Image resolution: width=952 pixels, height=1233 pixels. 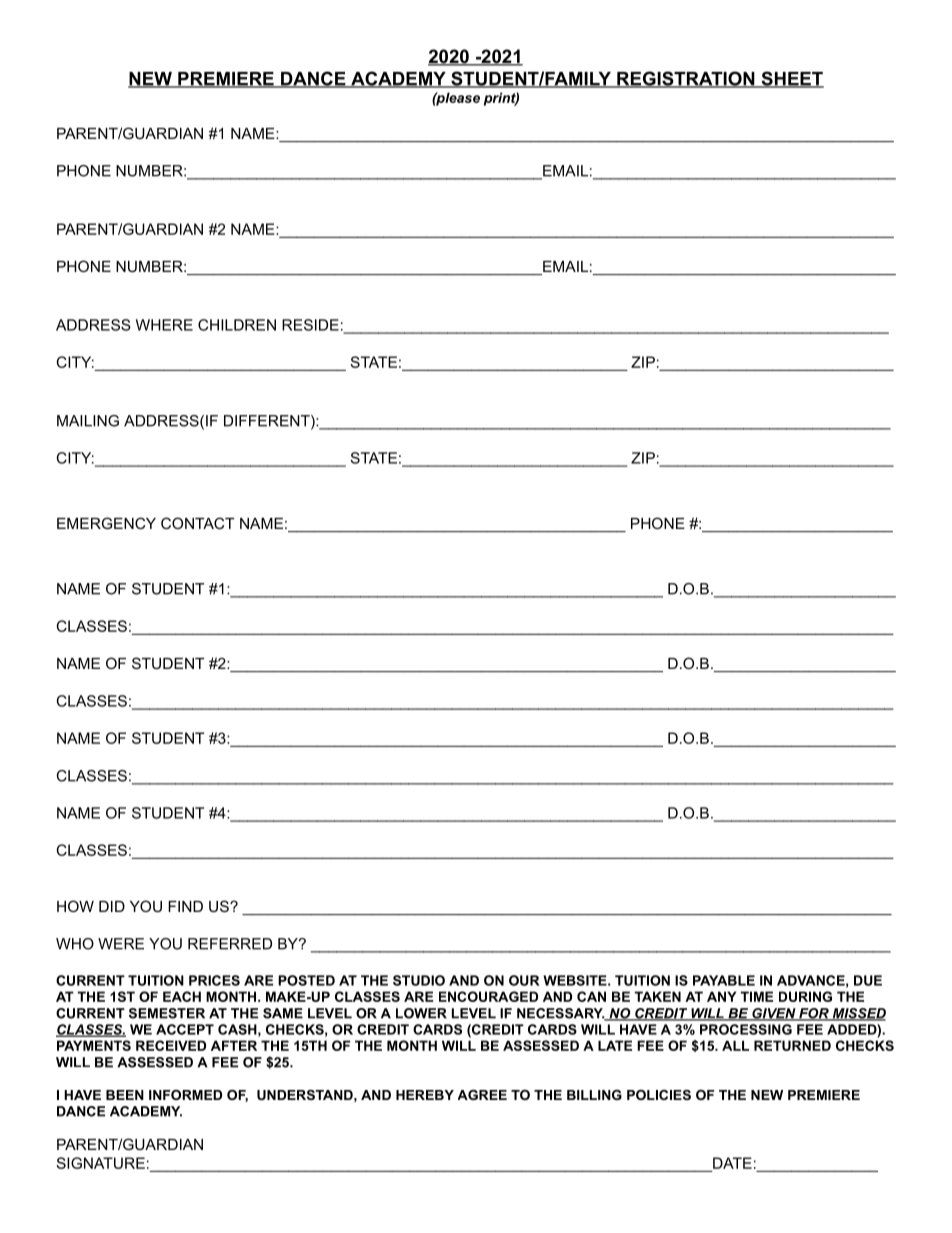 What do you see at coordinates (482, 1095) in the document?
I see `AGREE` at bounding box center [482, 1095].
